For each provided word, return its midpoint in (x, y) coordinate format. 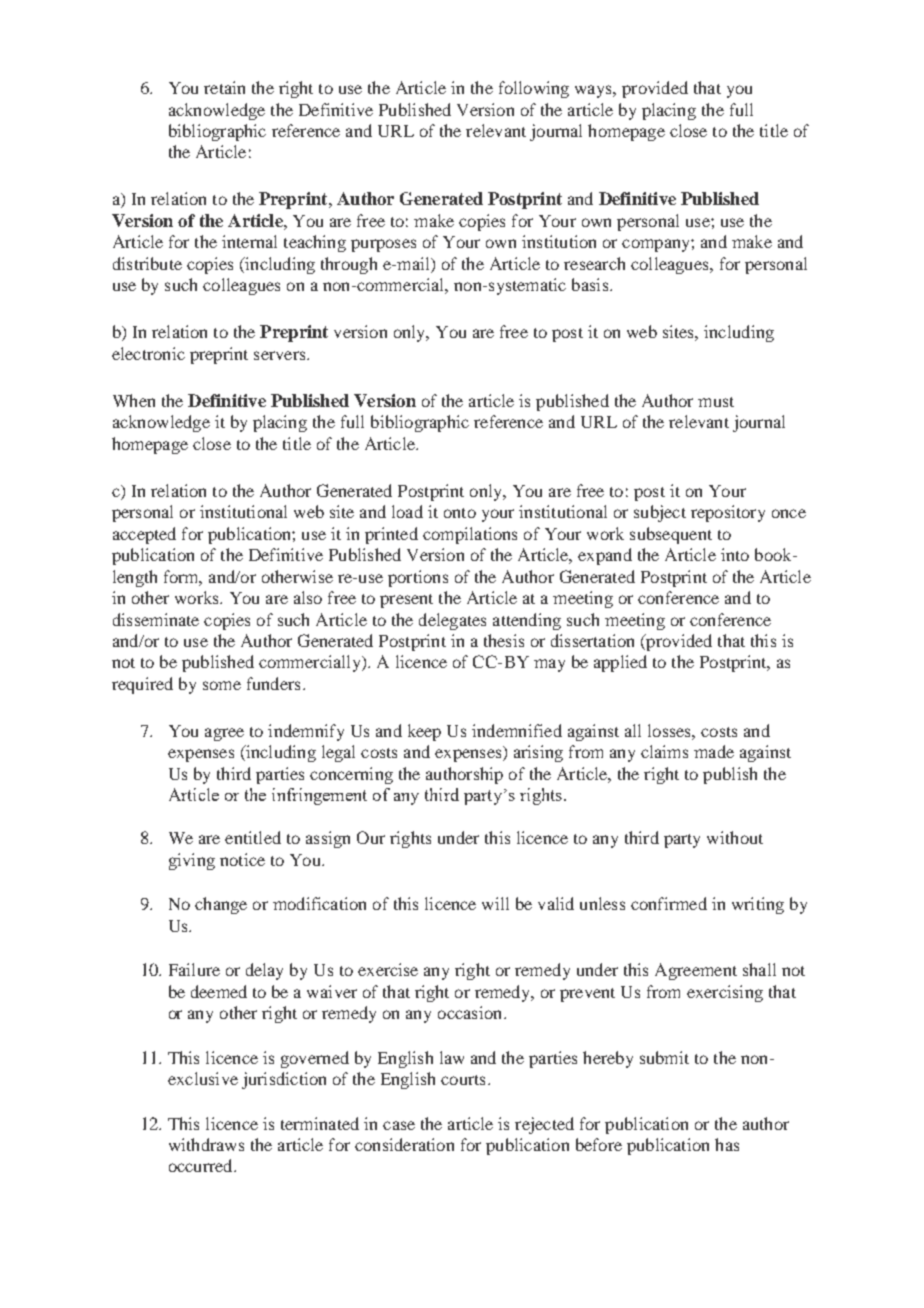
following (534, 89)
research (594, 263)
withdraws (206, 1144)
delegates (452, 621)
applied (620, 663)
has (727, 1144)
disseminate (156, 619)
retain (224, 87)
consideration (404, 1144)
